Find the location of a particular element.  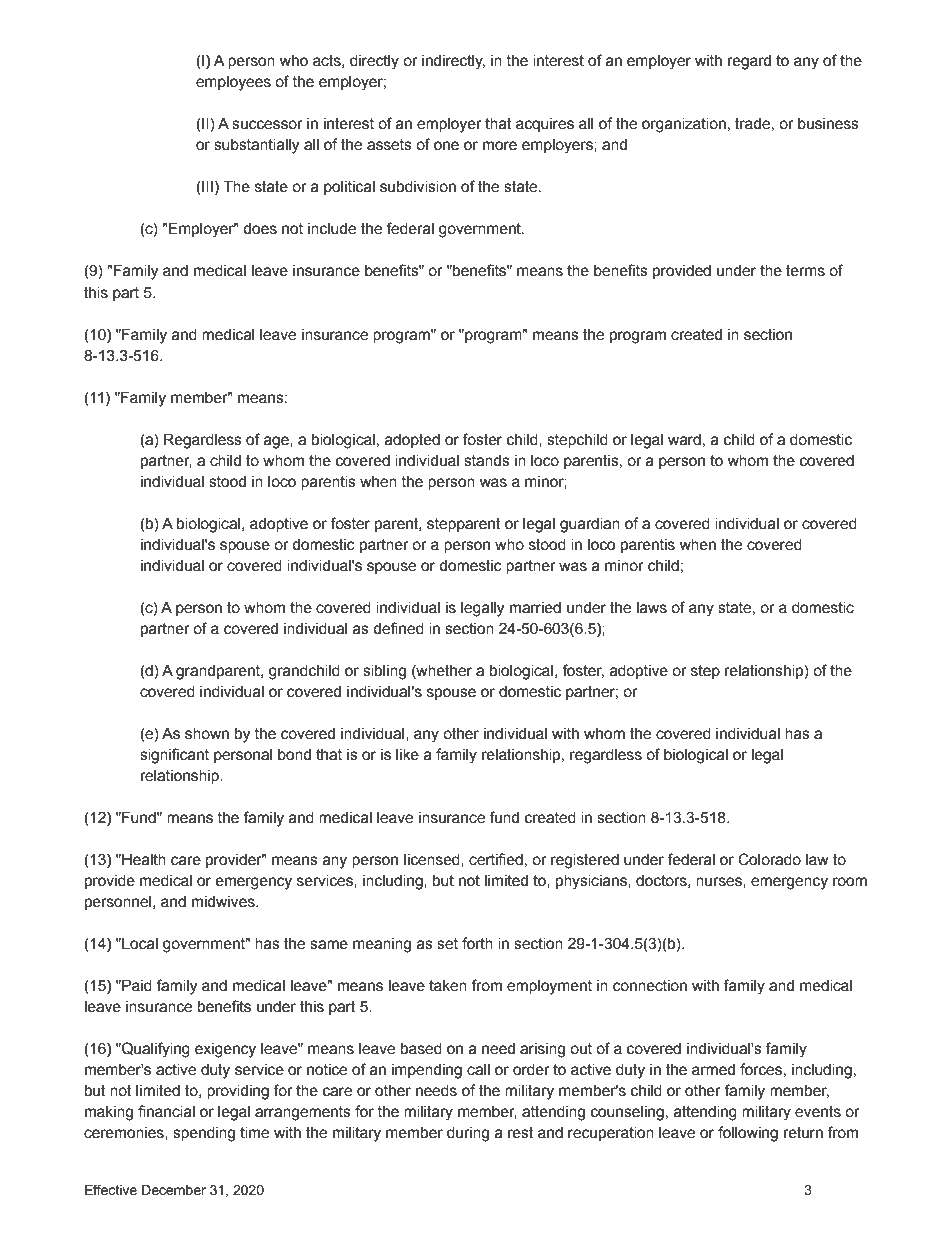

business is located at coordinates (828, 124).
